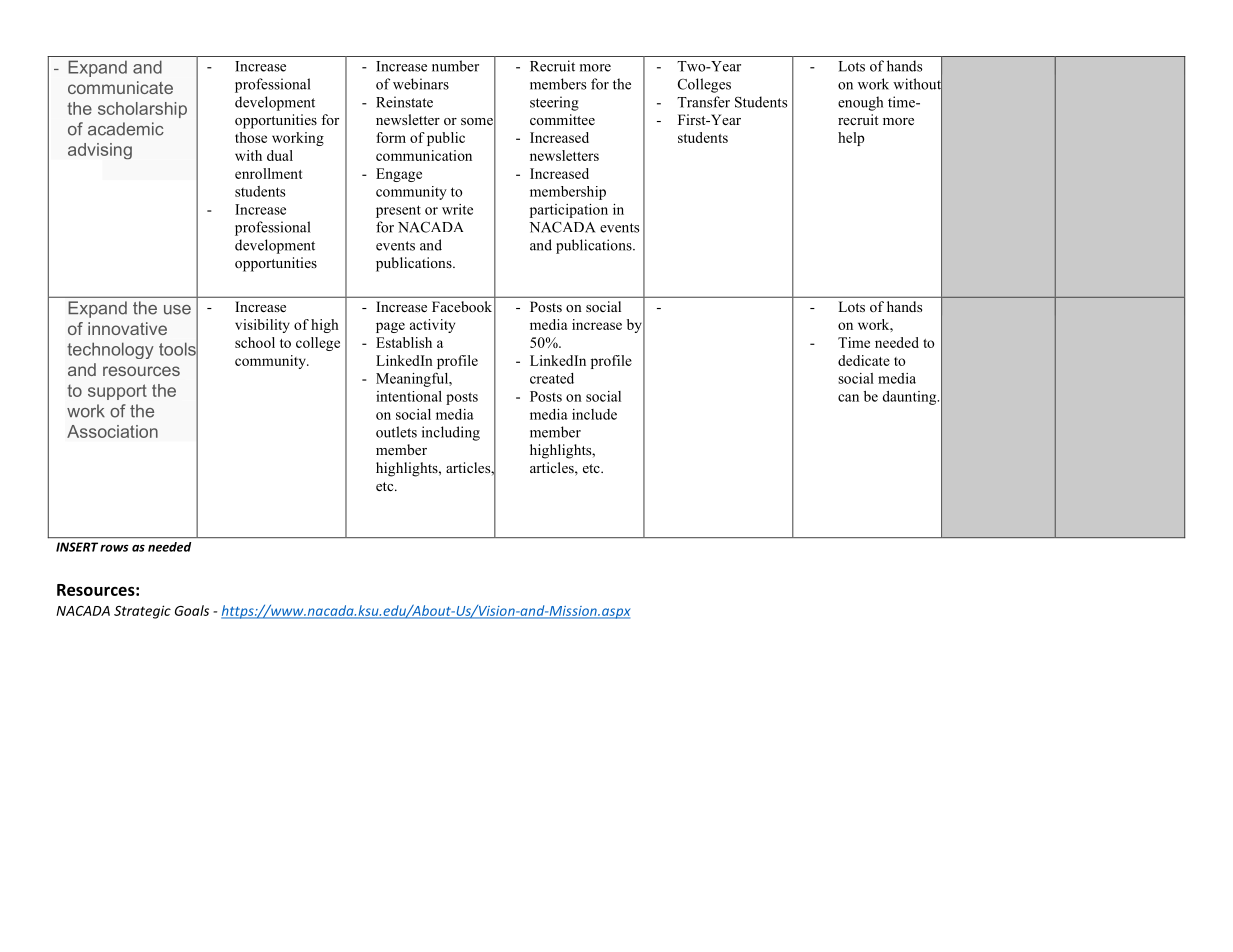 The width and height of the document is (1233, 952). What do you see at coordinates (432, 326) in the document?
I see `activity` at bounding box center [432, 326].
